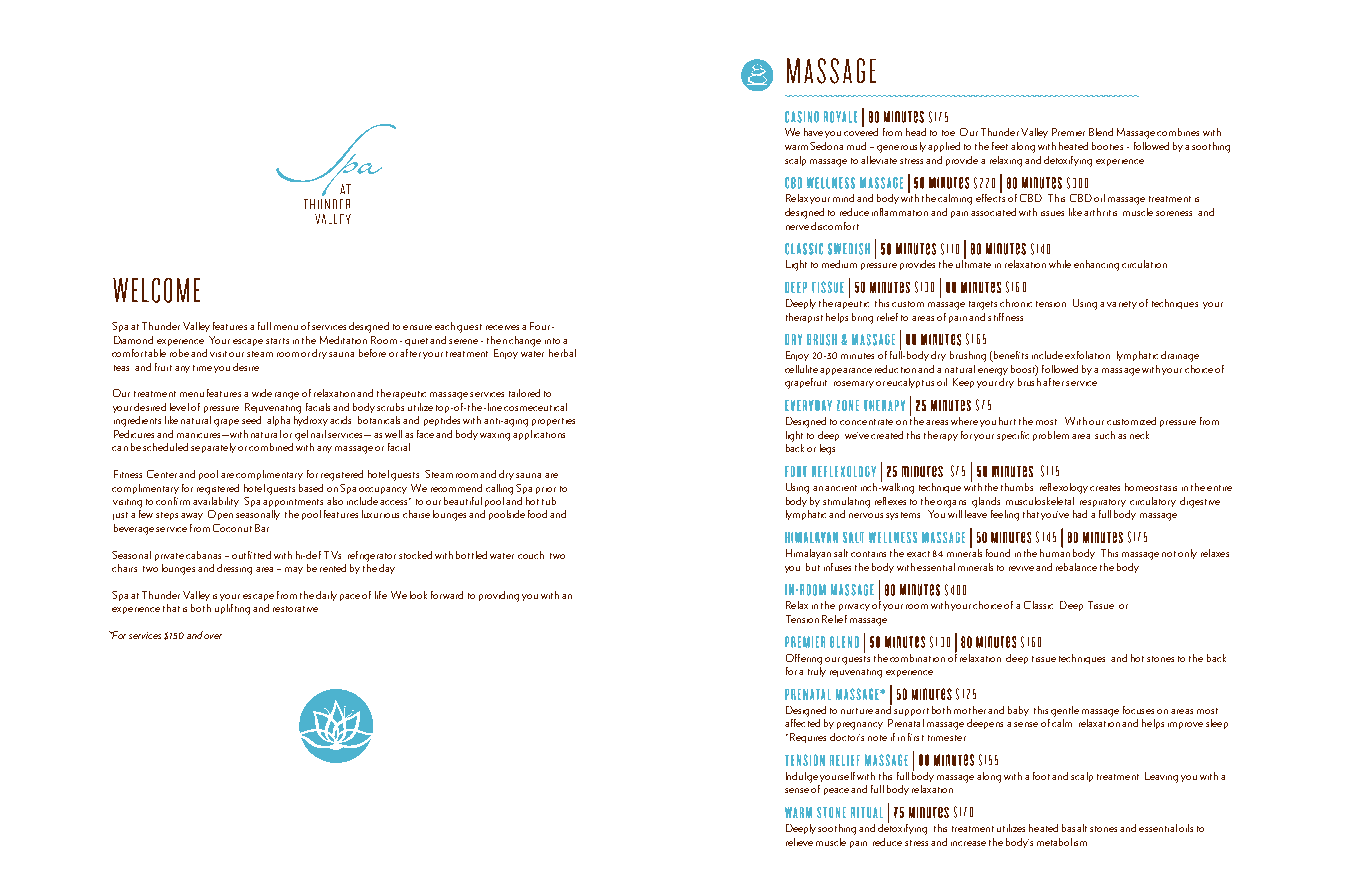 The width and height of the screenshot is (1345, 896). Describe the element at coordinates (311, 488) in the screenshot. I see `based` at that location.
